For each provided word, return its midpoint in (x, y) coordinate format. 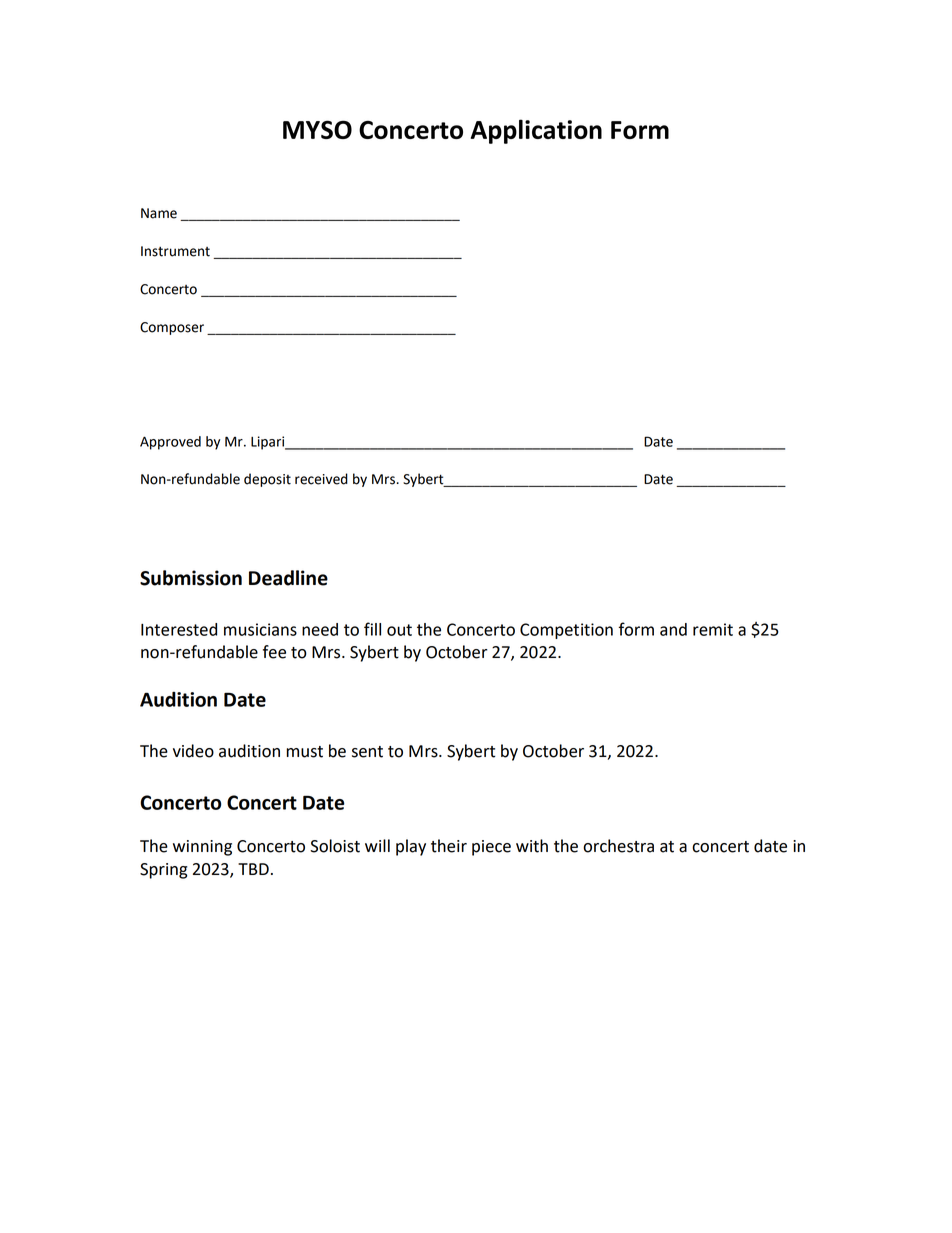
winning (202, 848)
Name (159, 213)
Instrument (175, 251)
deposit (267, 480)
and (673, 629)
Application (536, 131)
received (321, 479)
